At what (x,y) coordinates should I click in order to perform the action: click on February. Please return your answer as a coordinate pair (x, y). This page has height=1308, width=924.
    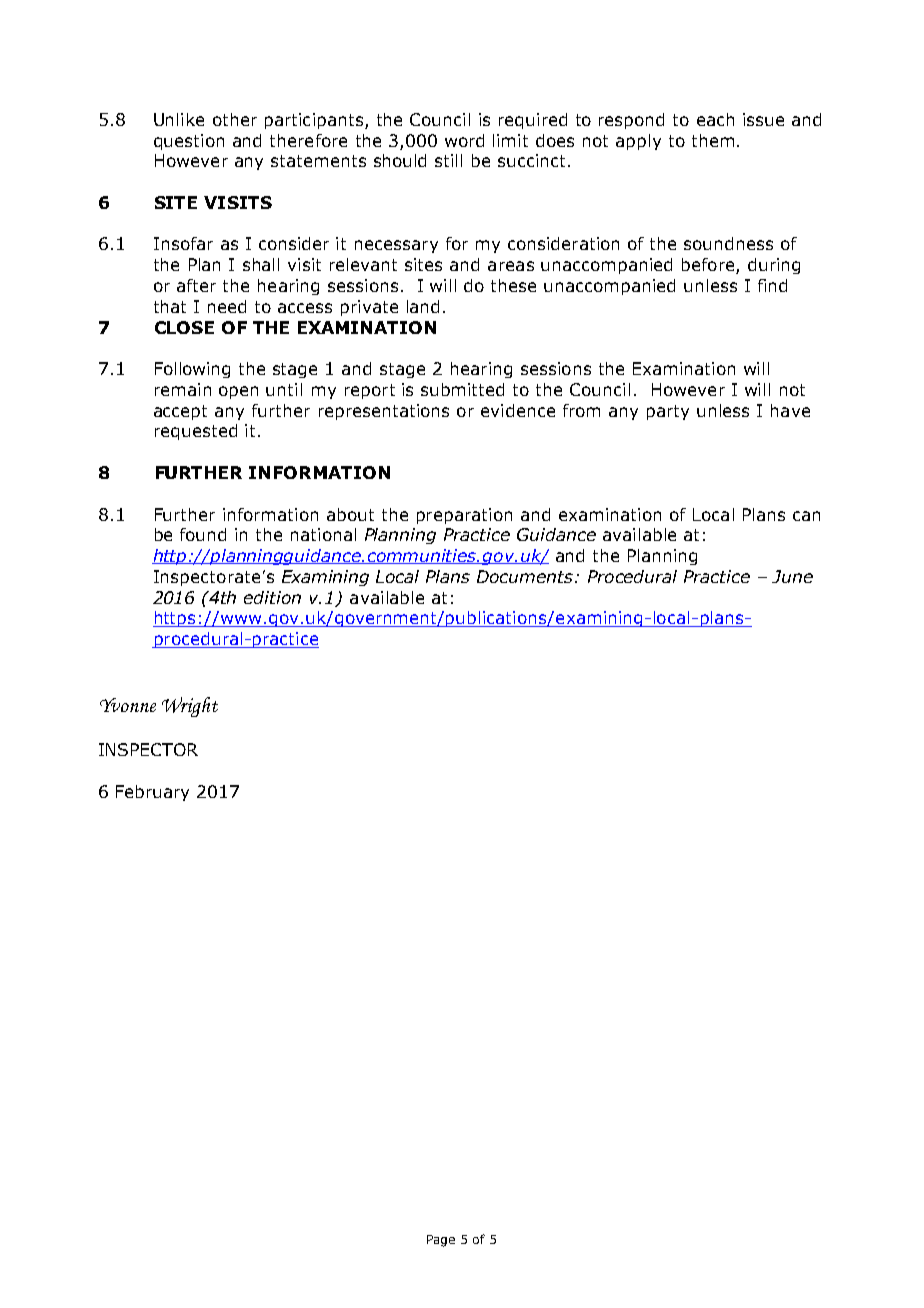
    Looking at the image, I should click on (152, 793).
